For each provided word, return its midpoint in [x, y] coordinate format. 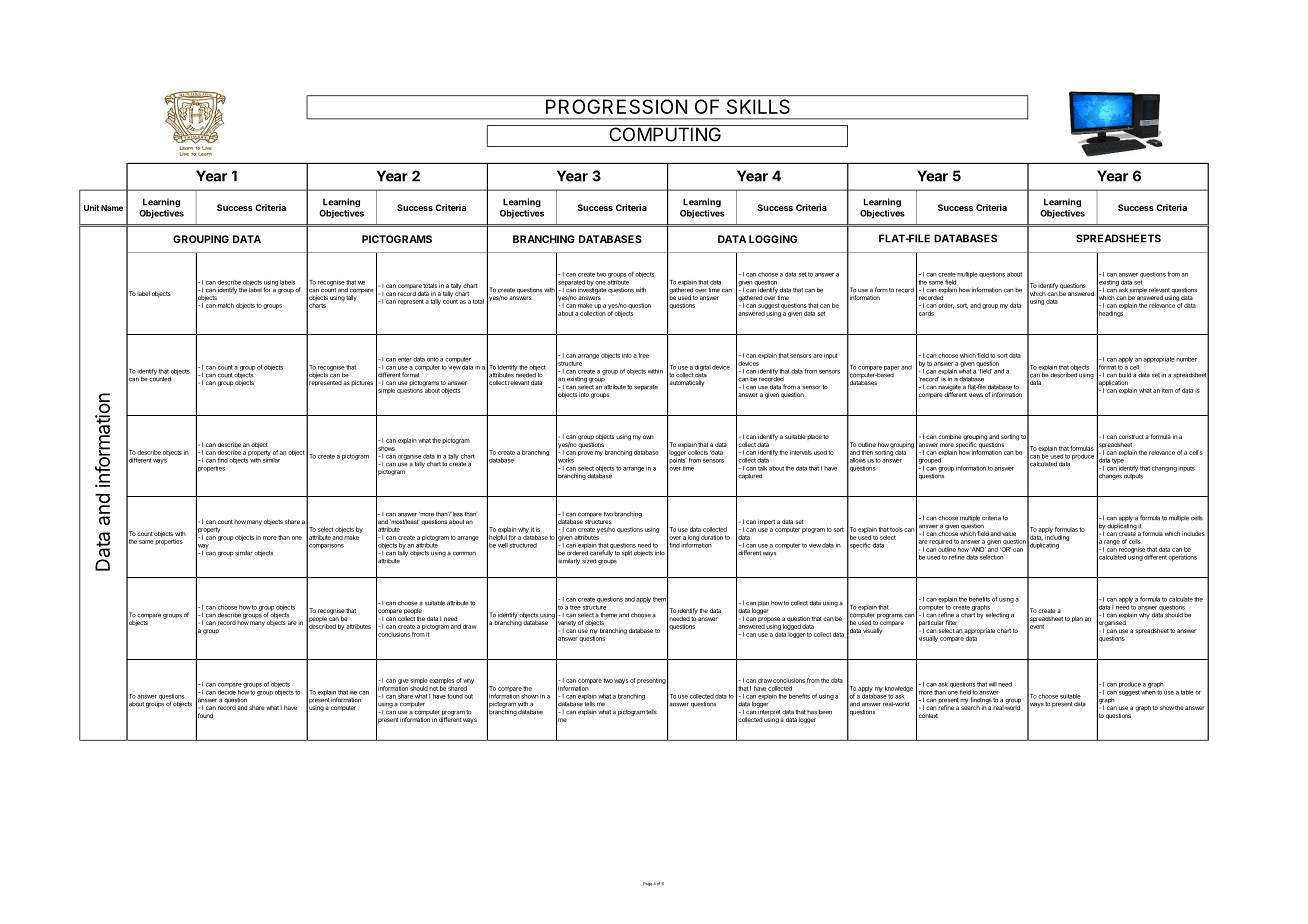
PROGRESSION [616, 106]
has [812, 712]
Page [647, 884]
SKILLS [758, 106]
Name [112, 208]
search [970, 706]
